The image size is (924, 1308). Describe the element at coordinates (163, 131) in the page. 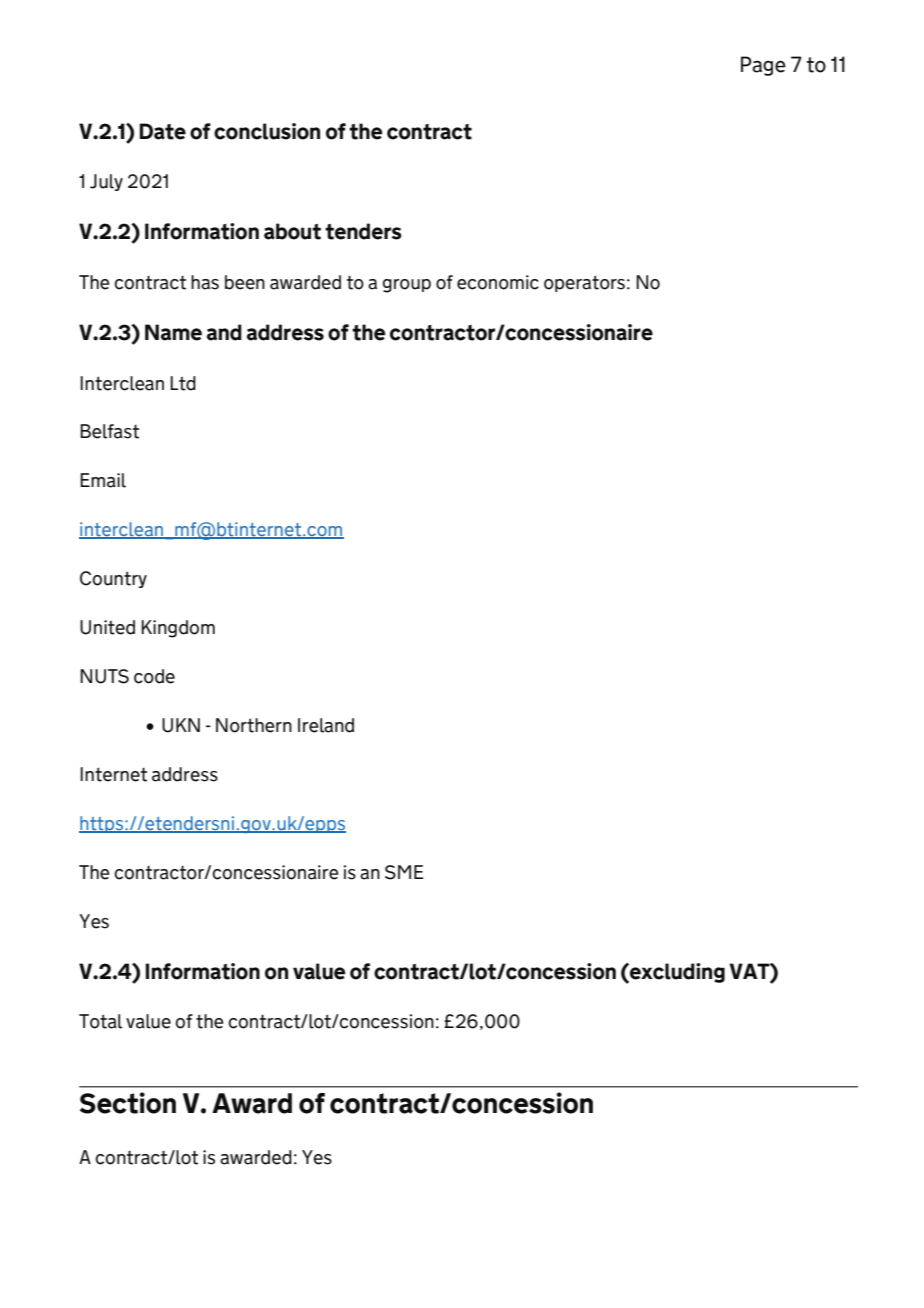

I see `Date` at that location.
